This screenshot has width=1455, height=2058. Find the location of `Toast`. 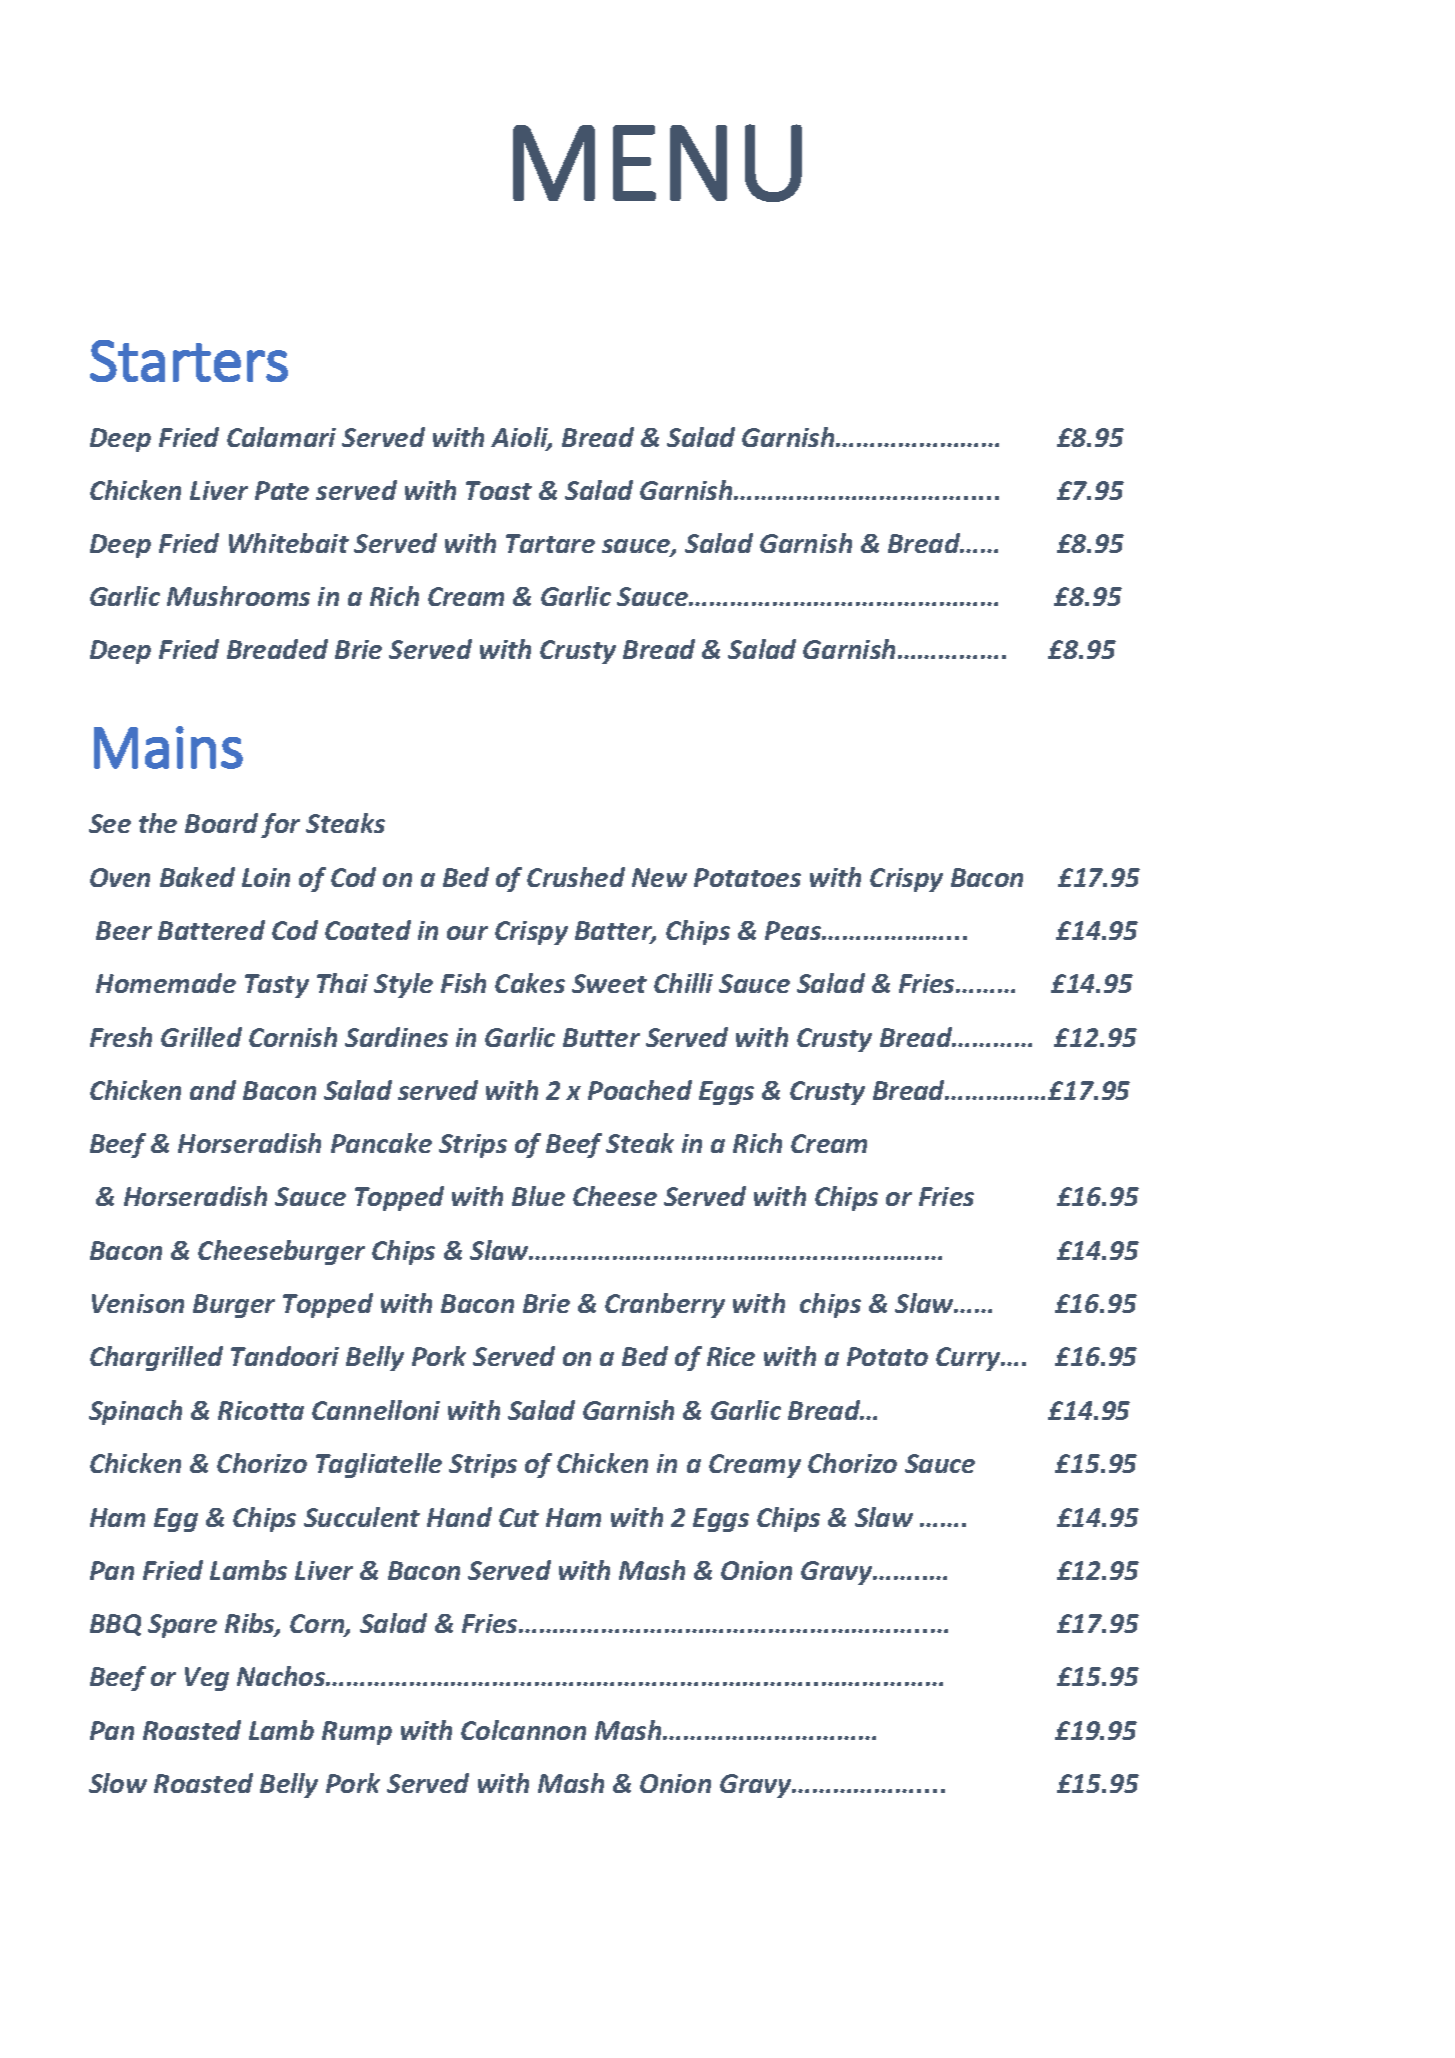

Toast is located at coordinates (499, 490).
